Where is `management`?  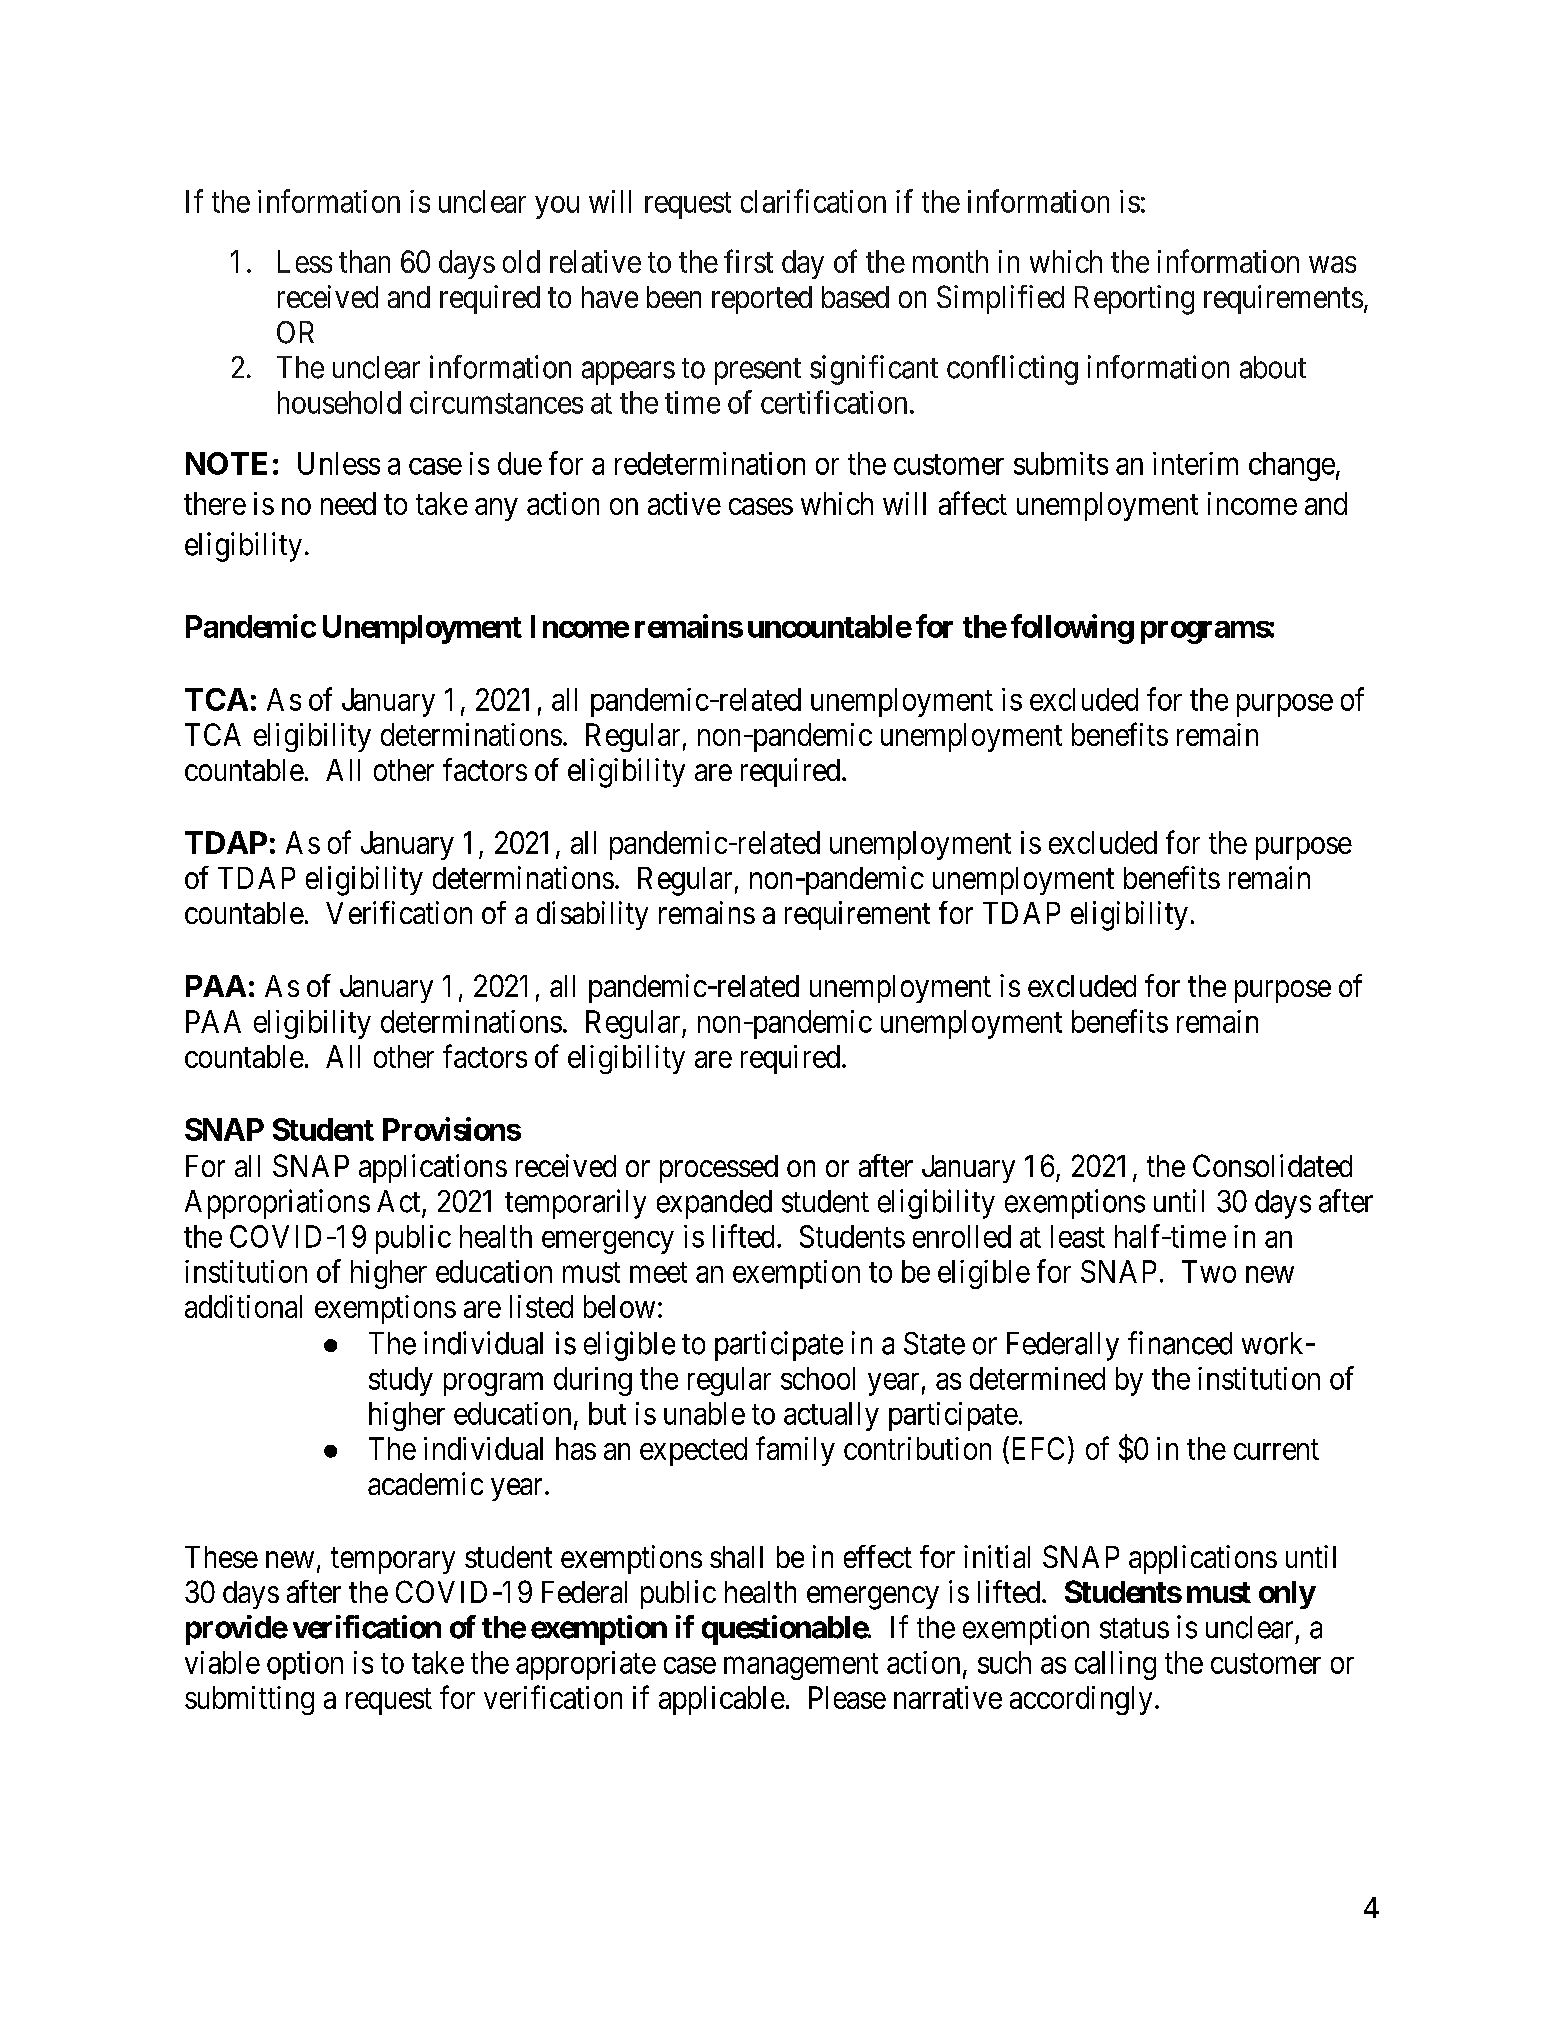
management is located at coordinates (801, 1666).
